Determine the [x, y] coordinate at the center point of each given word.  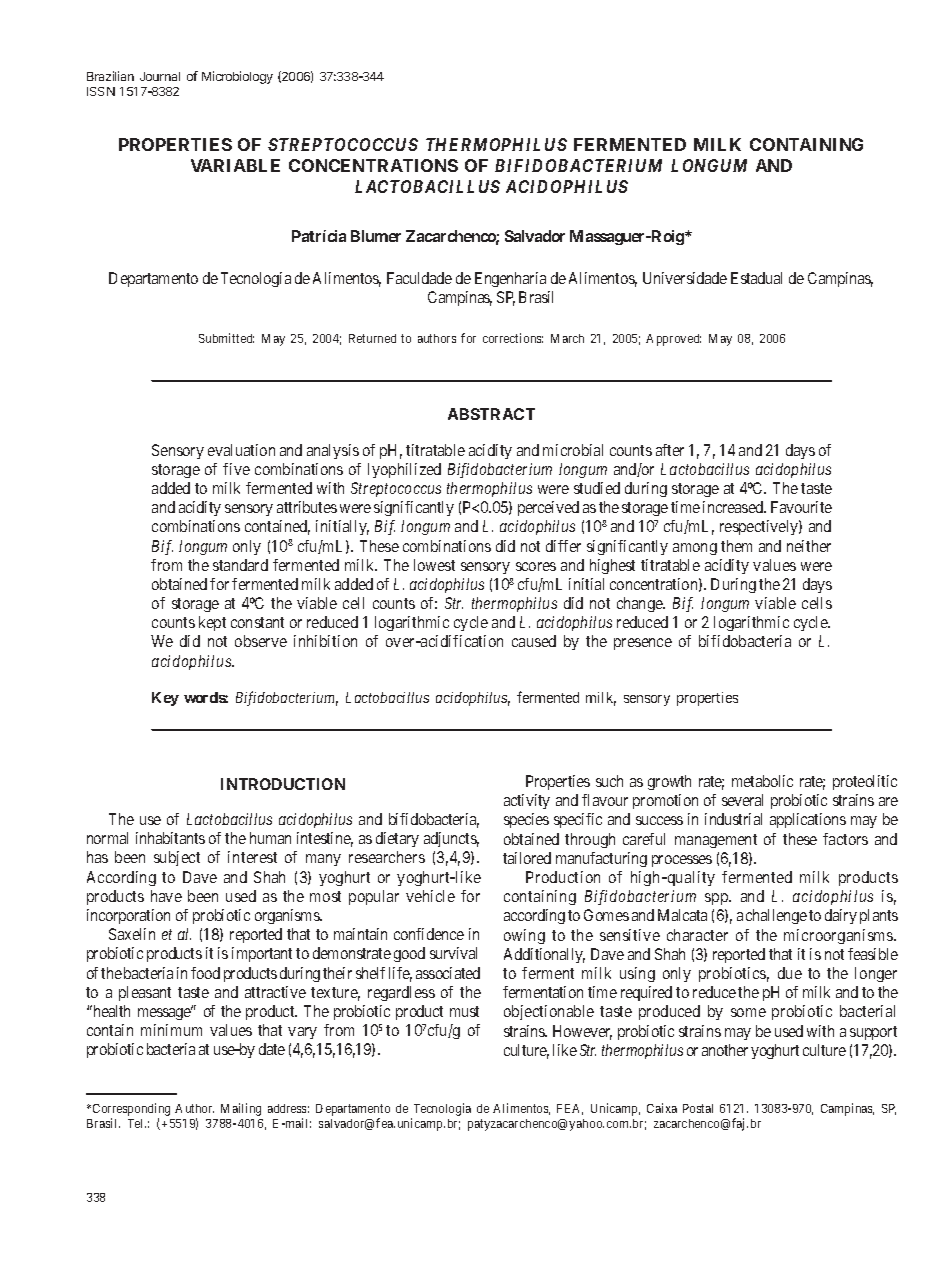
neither [809, 546]
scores [536, 566]
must [464, 1011]
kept [212, 623]
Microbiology [237, 77]
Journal [160, 76]
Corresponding [131, 1111]
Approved [673, 340]
